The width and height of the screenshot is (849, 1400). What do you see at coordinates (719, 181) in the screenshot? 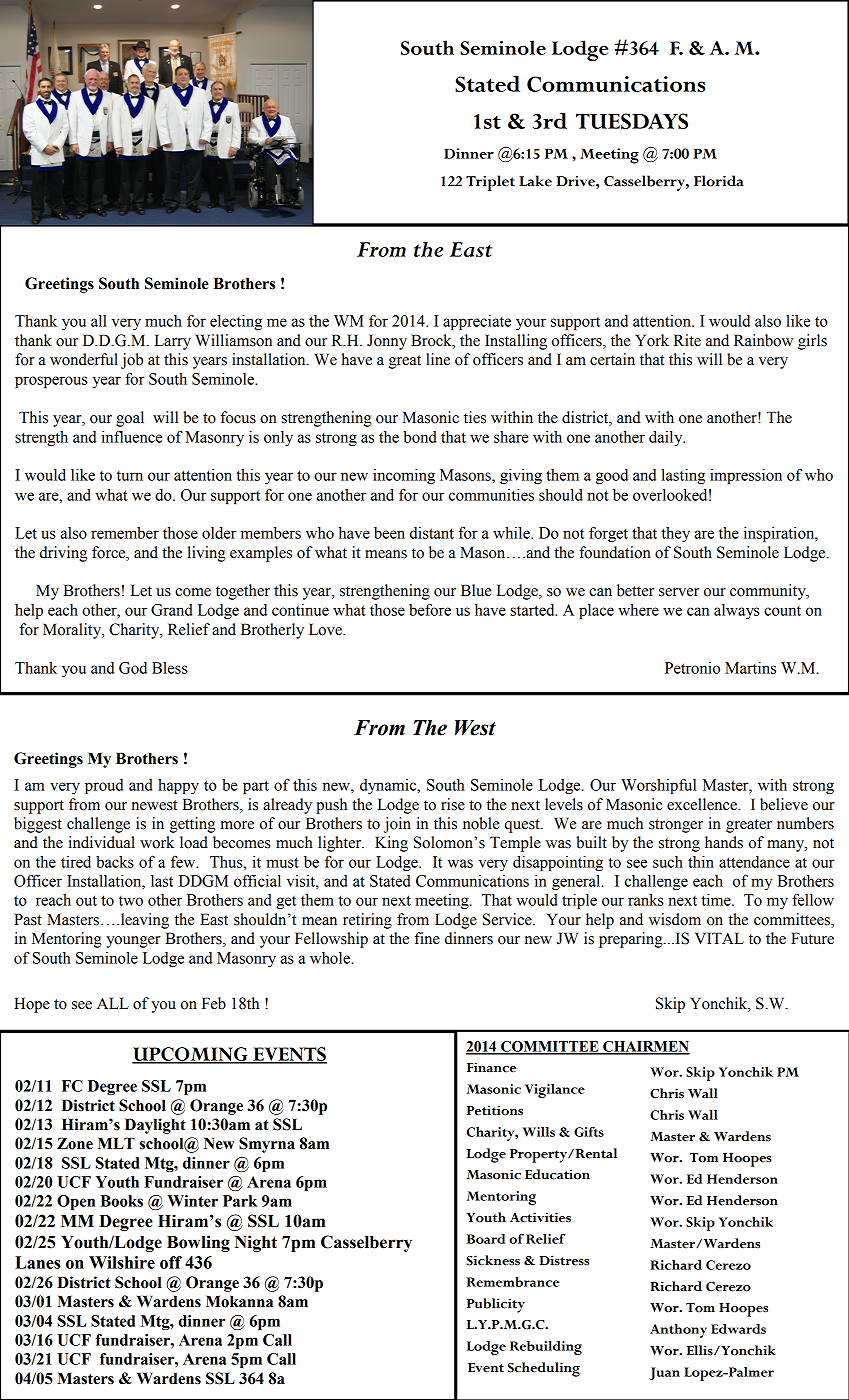
I see `Florida` at bounding box center [719, 181].
